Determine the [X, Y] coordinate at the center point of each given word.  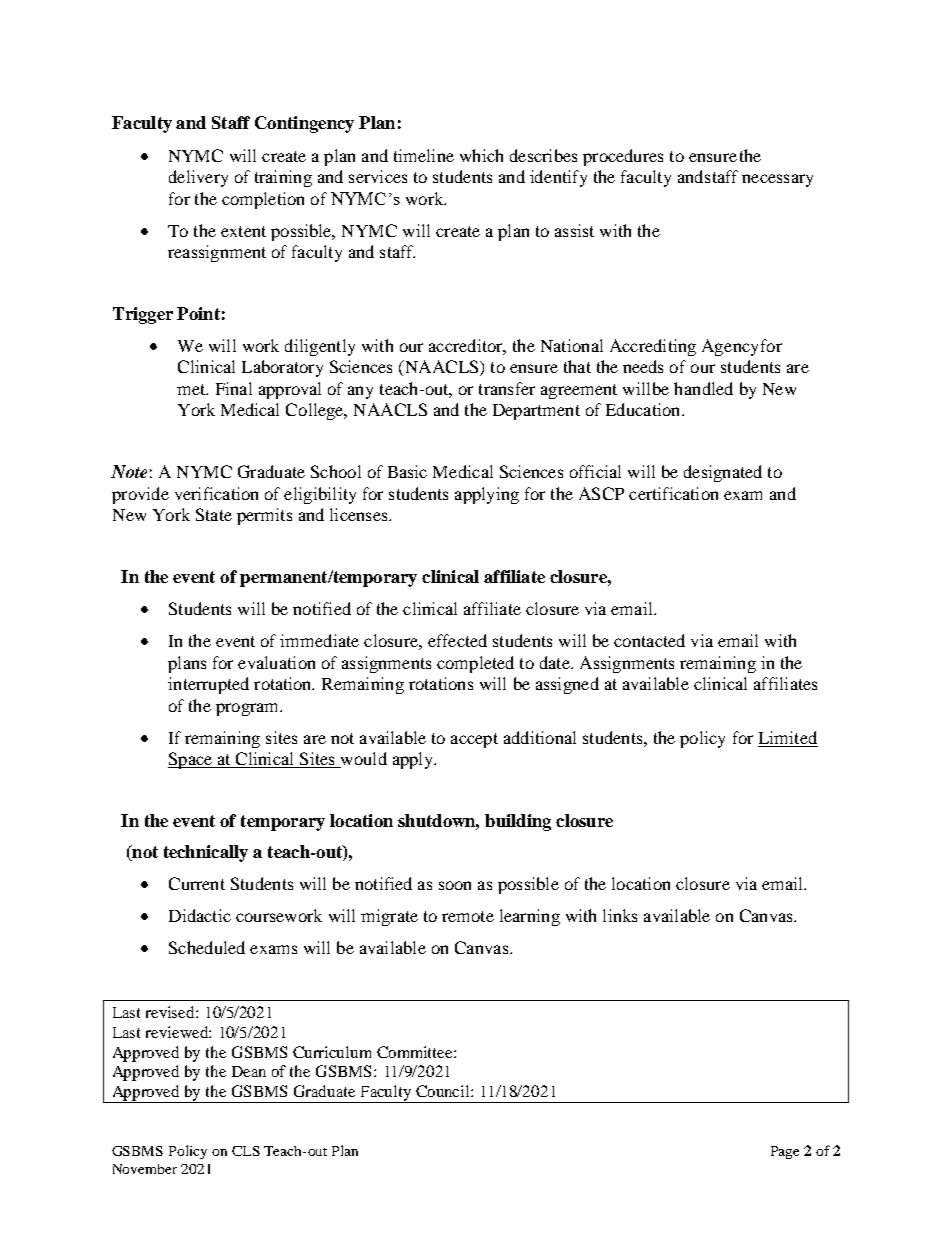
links [620, 915]
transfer [507, 388]
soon [455, 885]
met [192, 389]
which [481, 155]
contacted [649, 640]
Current [197, 883]
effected [457, 640]
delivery [198, 178]
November [145, 1169]
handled [703, 388]
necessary [777, 180]
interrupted [208, 685]
